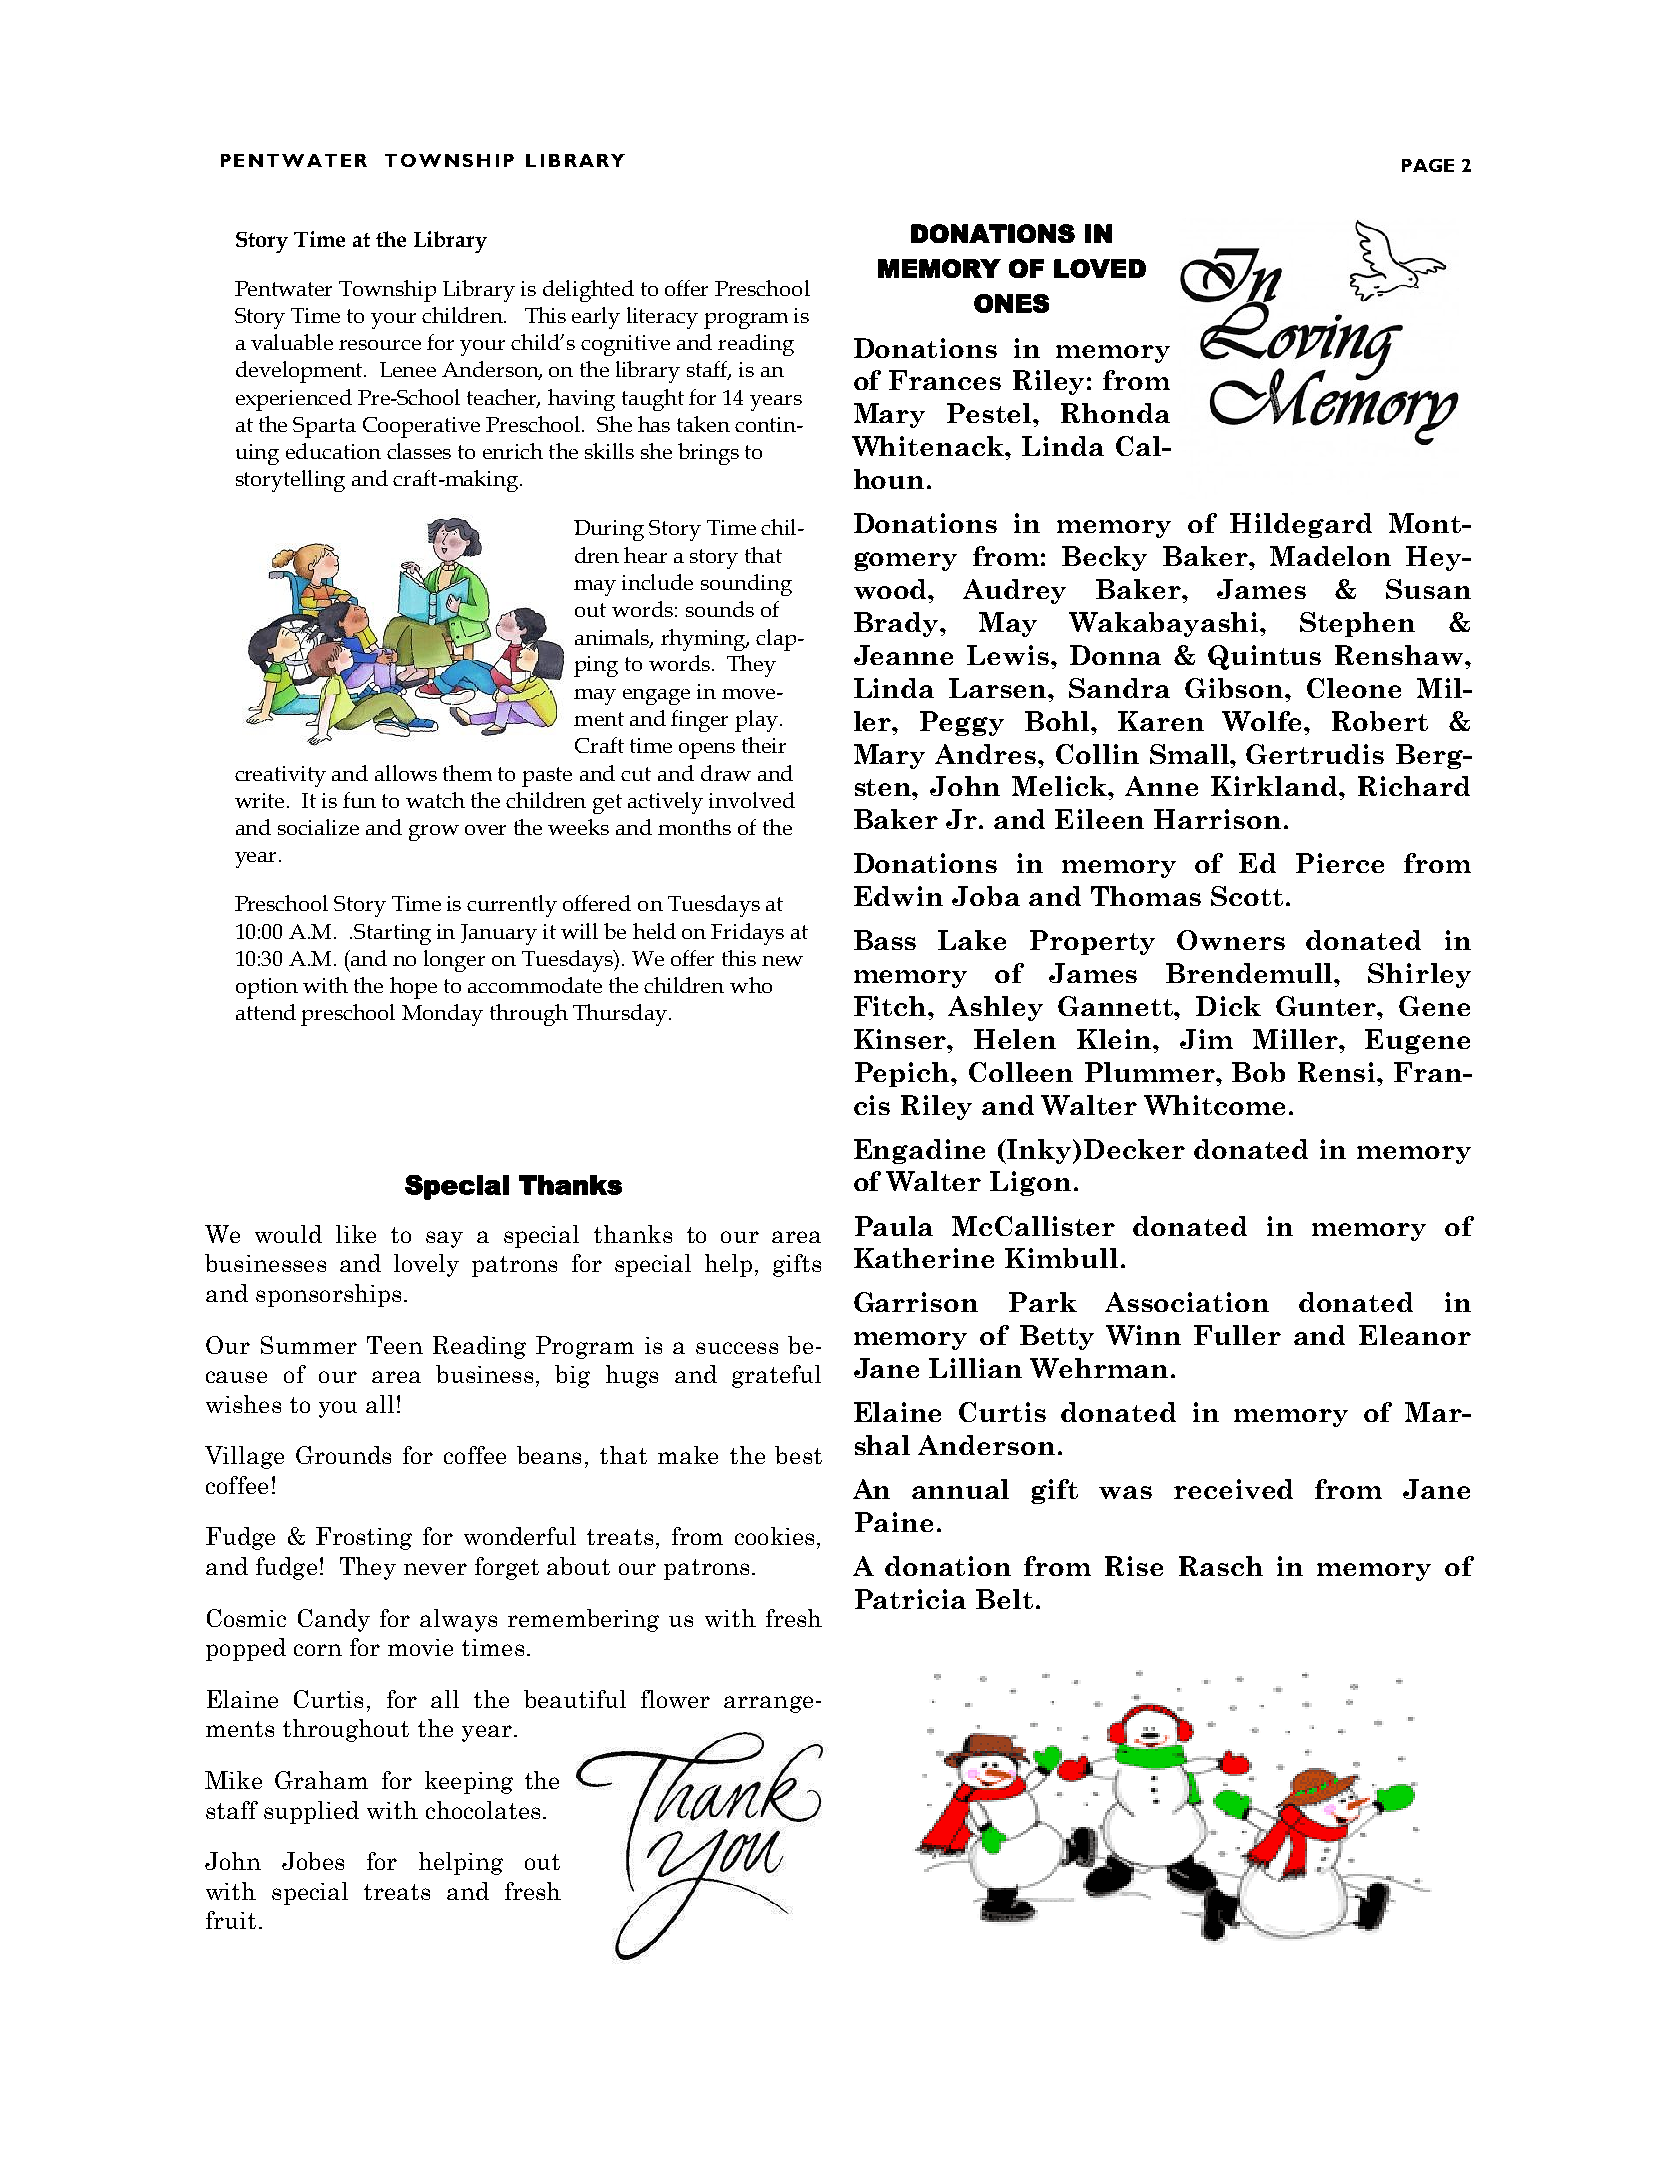 This image has width=1676, height=2169. I want to click on PAGE, so click(1428, 165).
